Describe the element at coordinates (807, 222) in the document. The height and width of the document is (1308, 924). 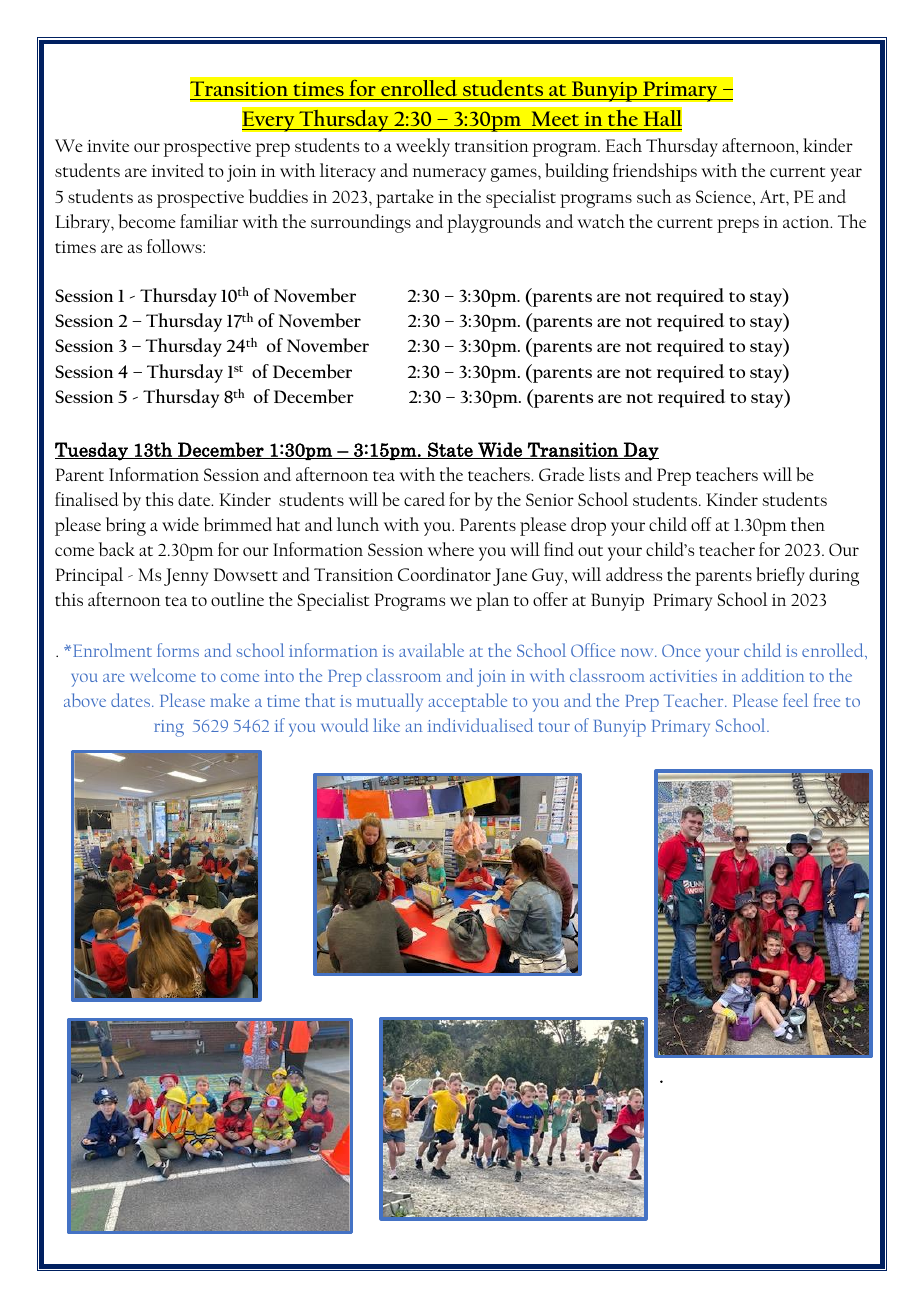
I see `action` at that location.
